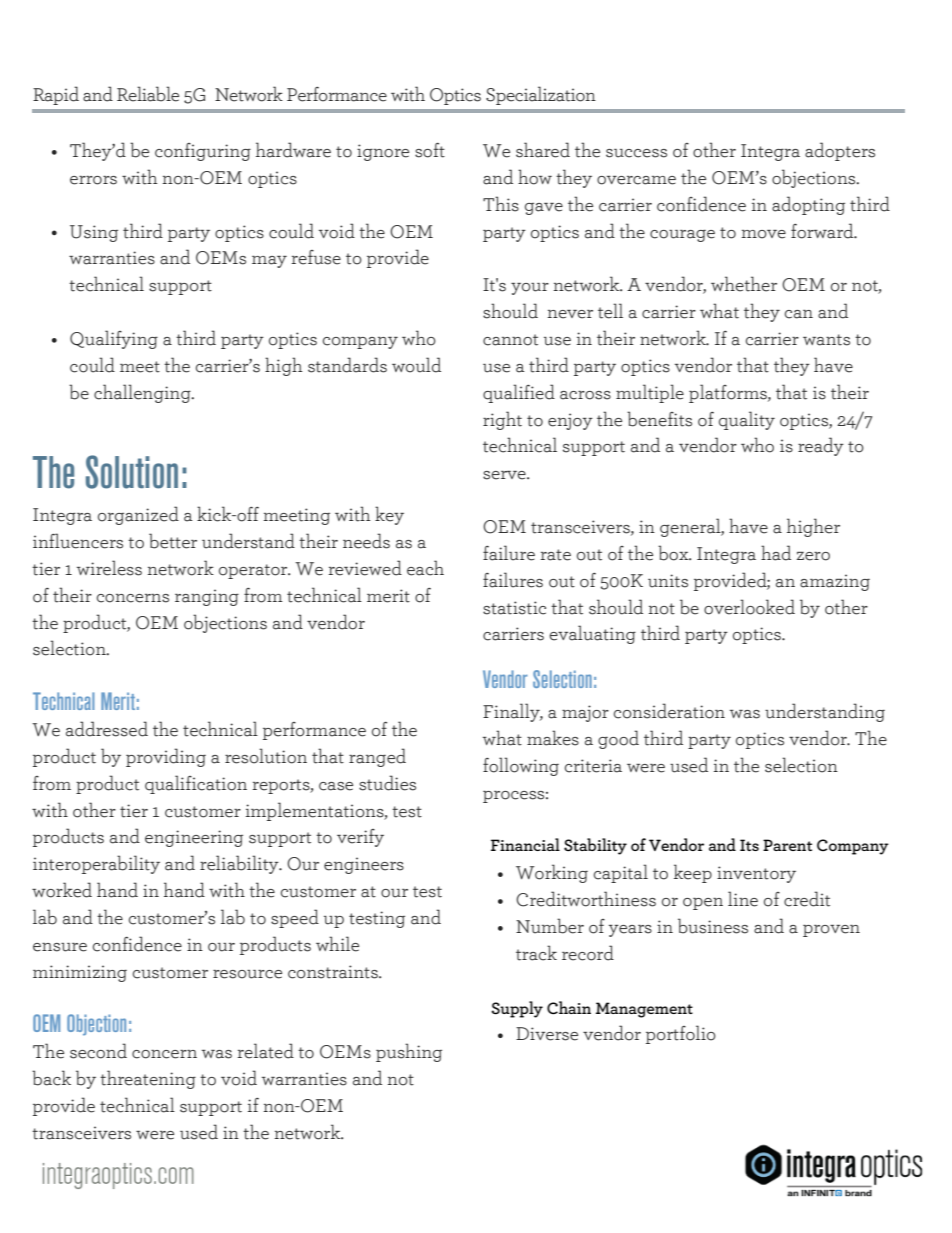  I want to click on quality, so click(747, 420).
